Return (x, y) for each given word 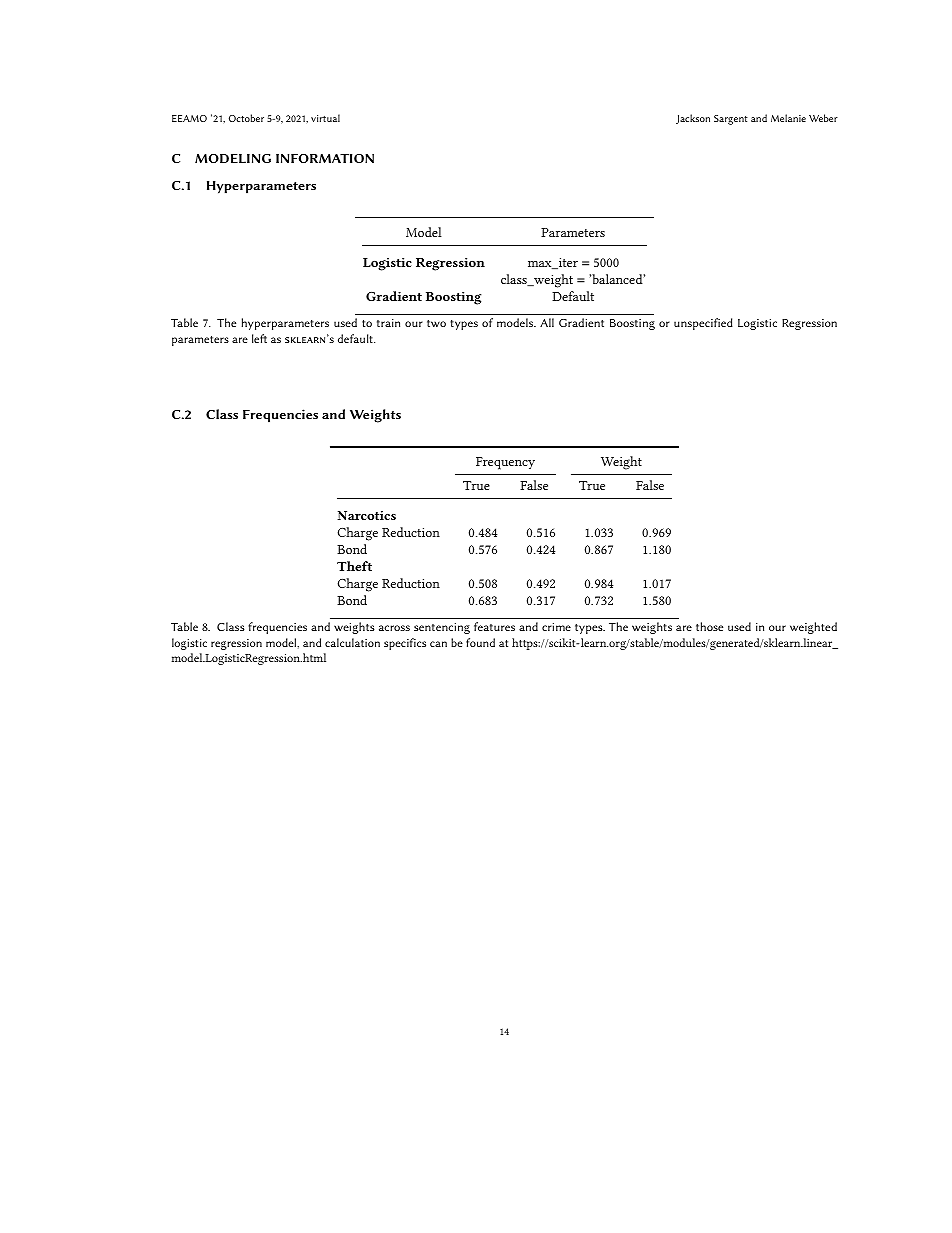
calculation (352, 642)
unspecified (703, 324)
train (388, 323)
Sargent (731, 120)
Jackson (693, 119)
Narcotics (366, 515)
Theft (354, 566)
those (709, 626)
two (436, 323)
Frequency (505, 463)
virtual (325, 118)
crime (556, 627)
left (259, 338)
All (547, 322)
